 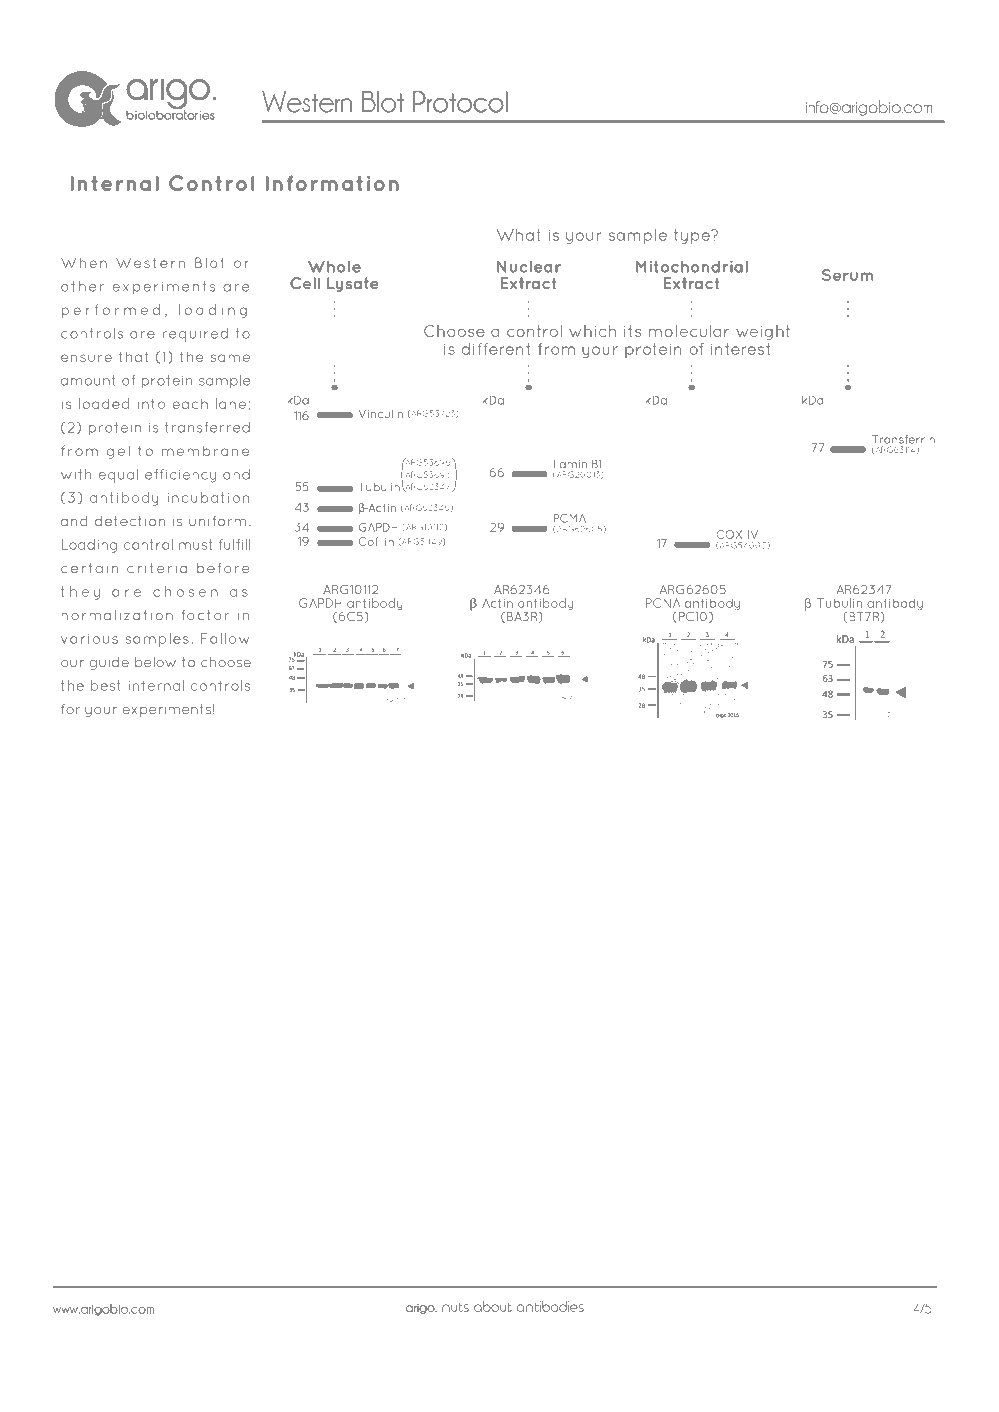 What do you see at coordinates (529, 267) in the screenshot?
I see `Nuclear` at bounding box center [529, 267].
